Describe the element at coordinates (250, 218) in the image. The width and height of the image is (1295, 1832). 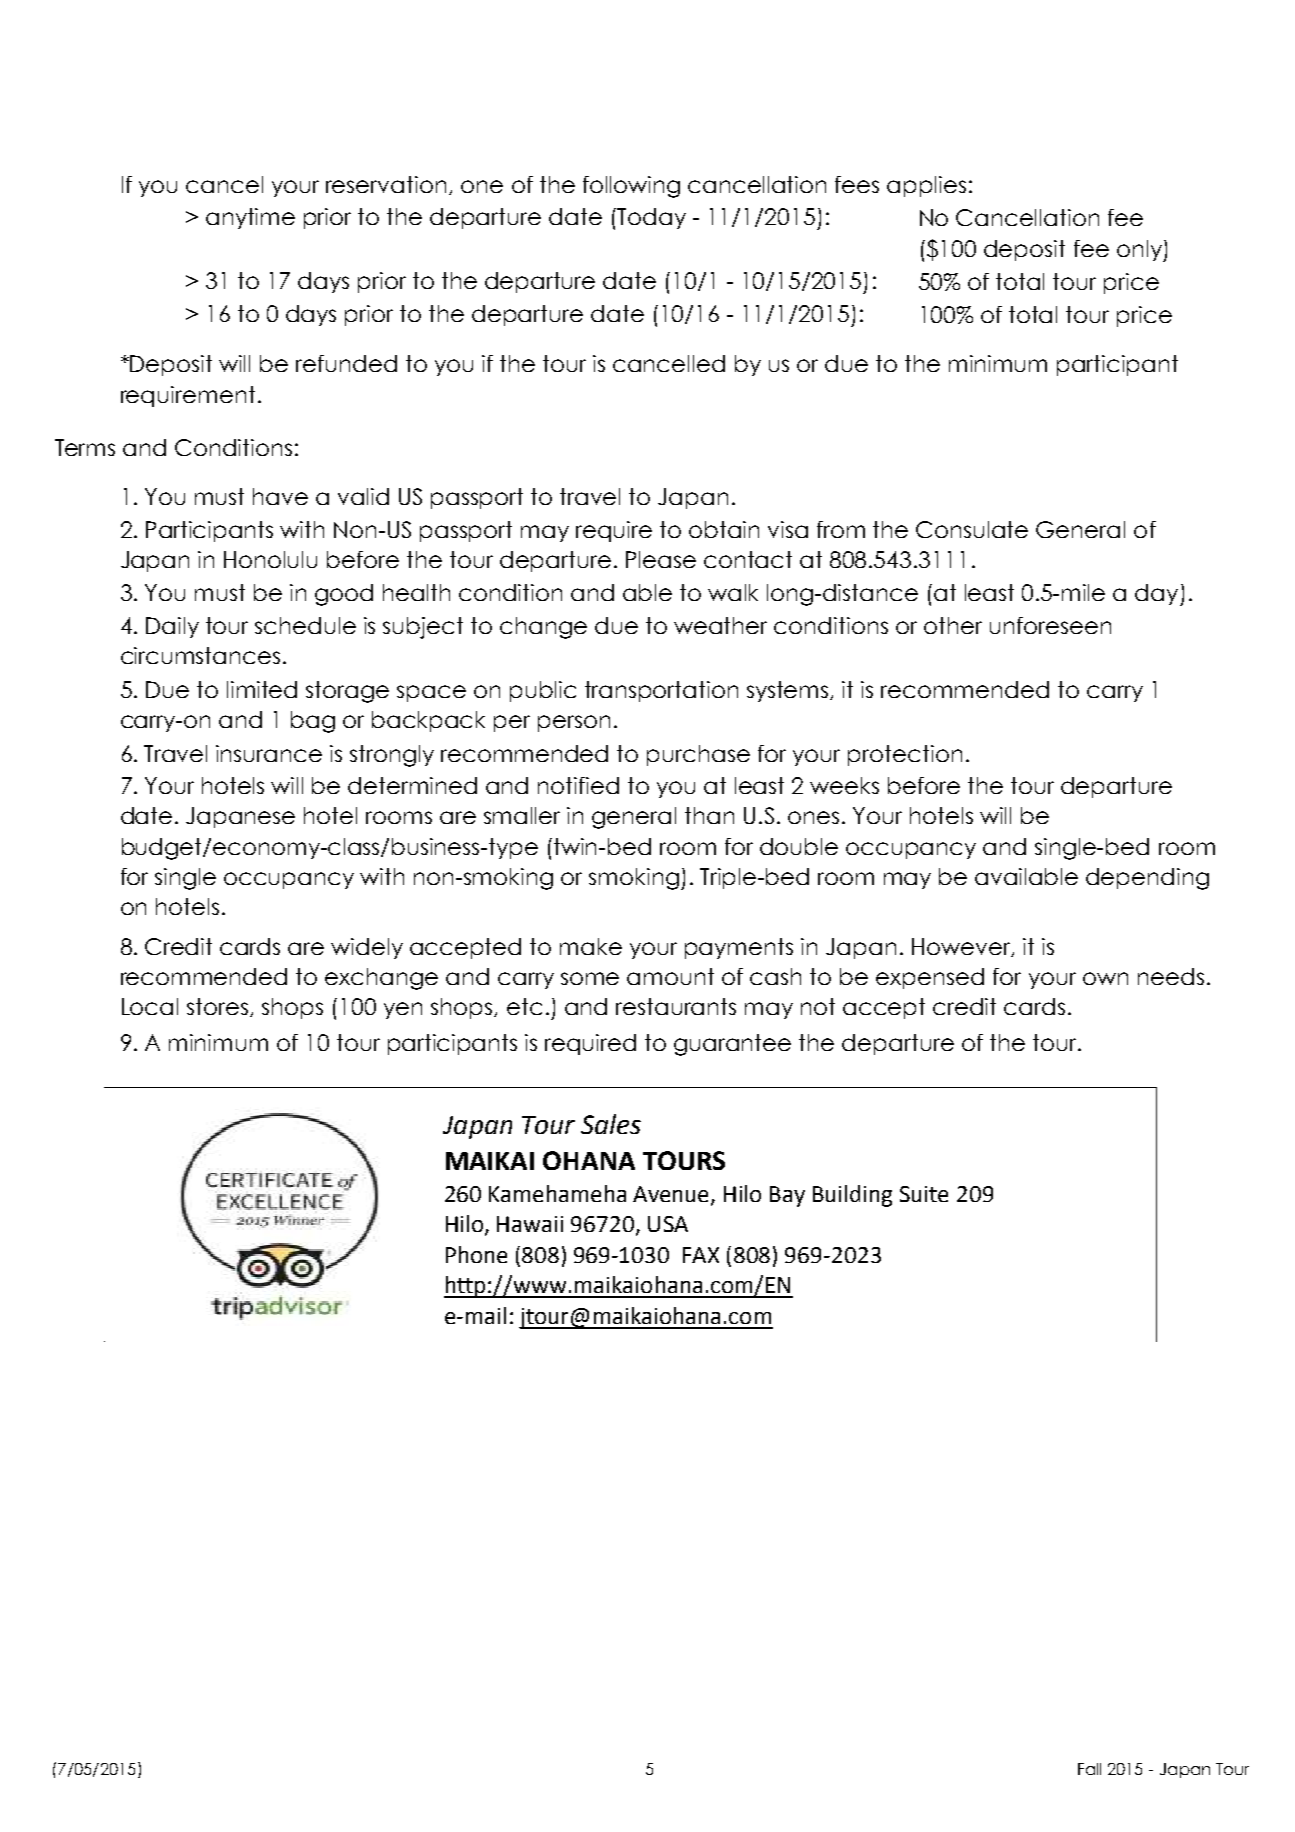
I see `anytime` at that location.
